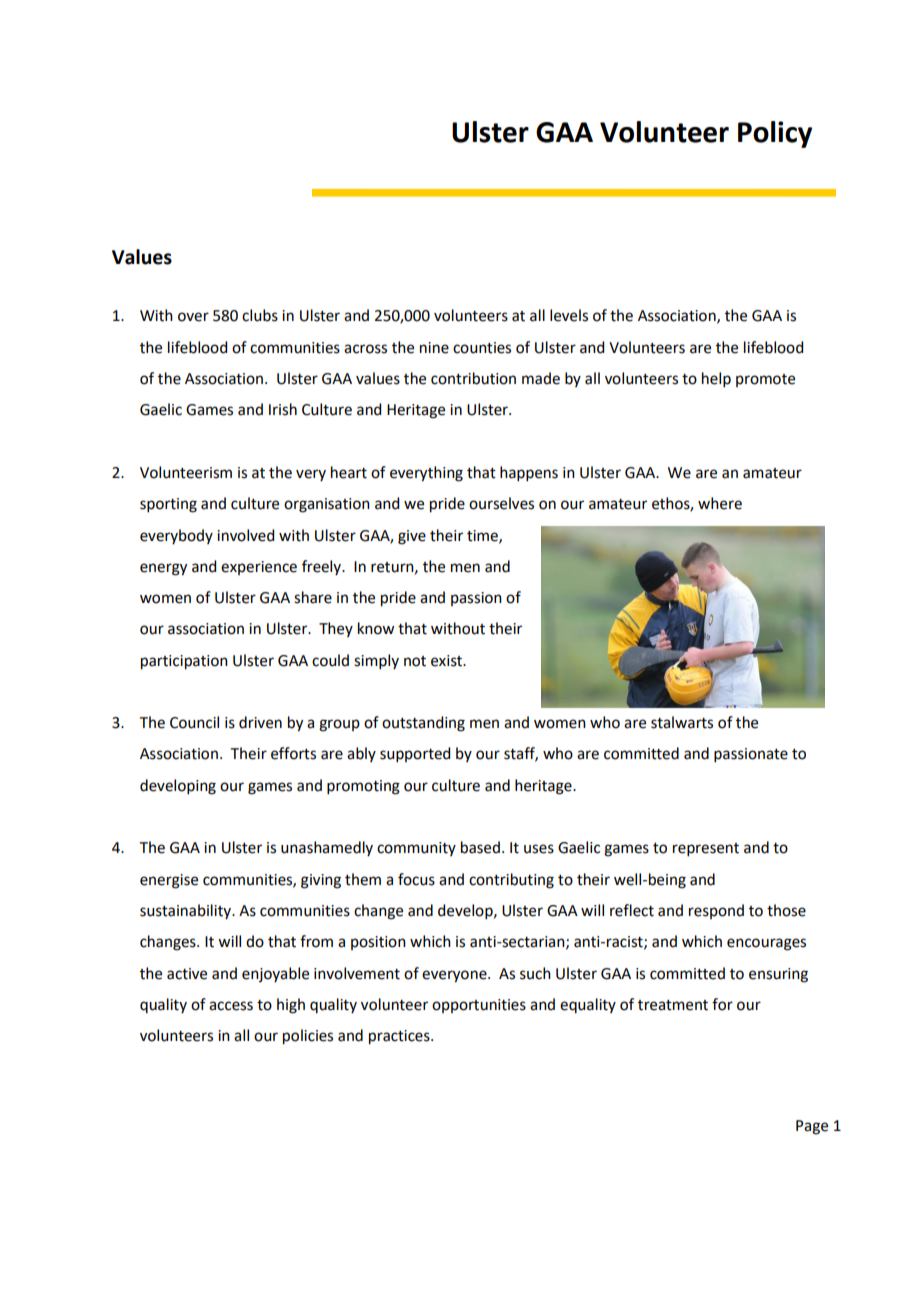 The height and width of the image is (1308, 924). I want to click on Policy, so click(775, 134).
